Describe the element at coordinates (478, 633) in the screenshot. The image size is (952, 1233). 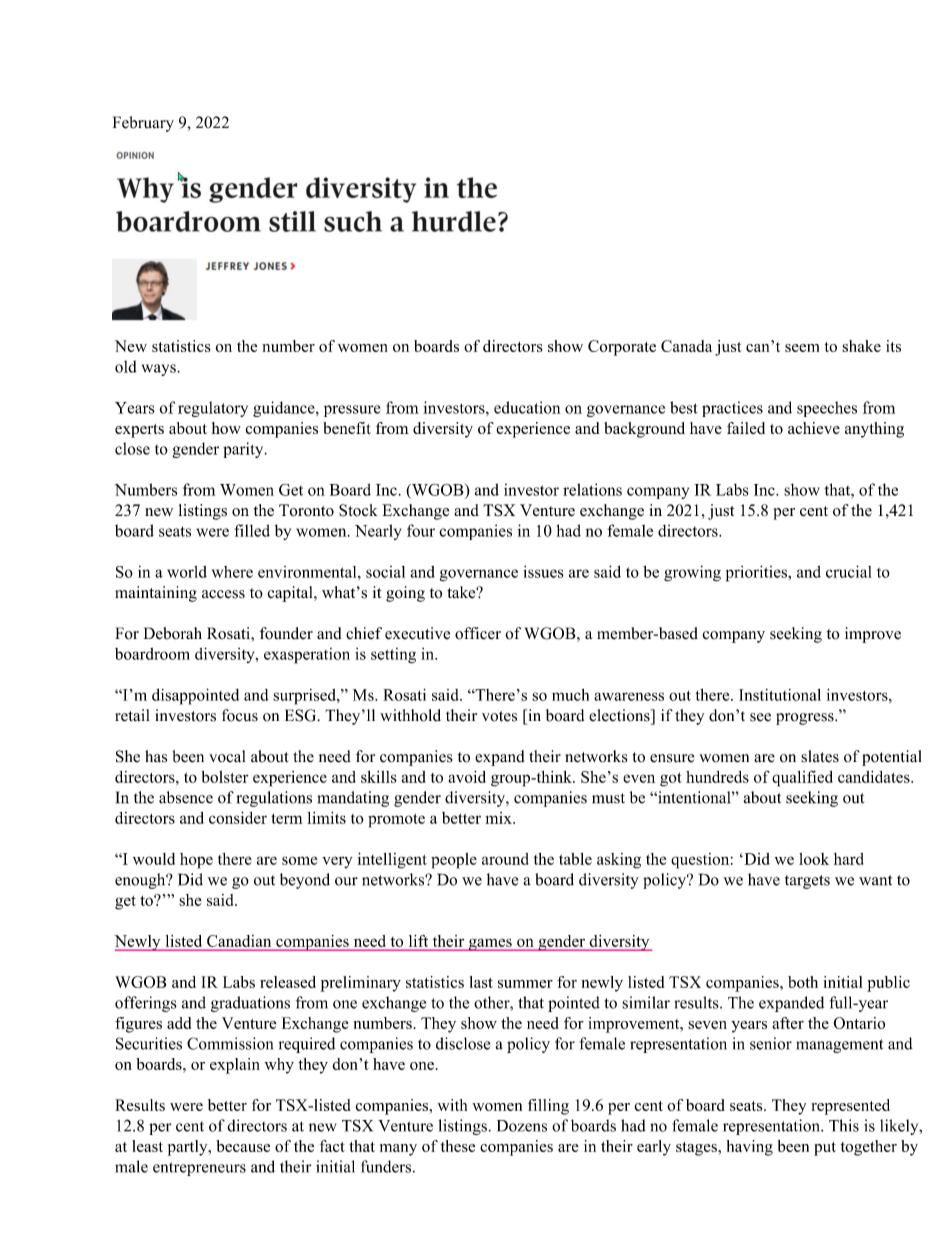
I see `officer` at that location.
